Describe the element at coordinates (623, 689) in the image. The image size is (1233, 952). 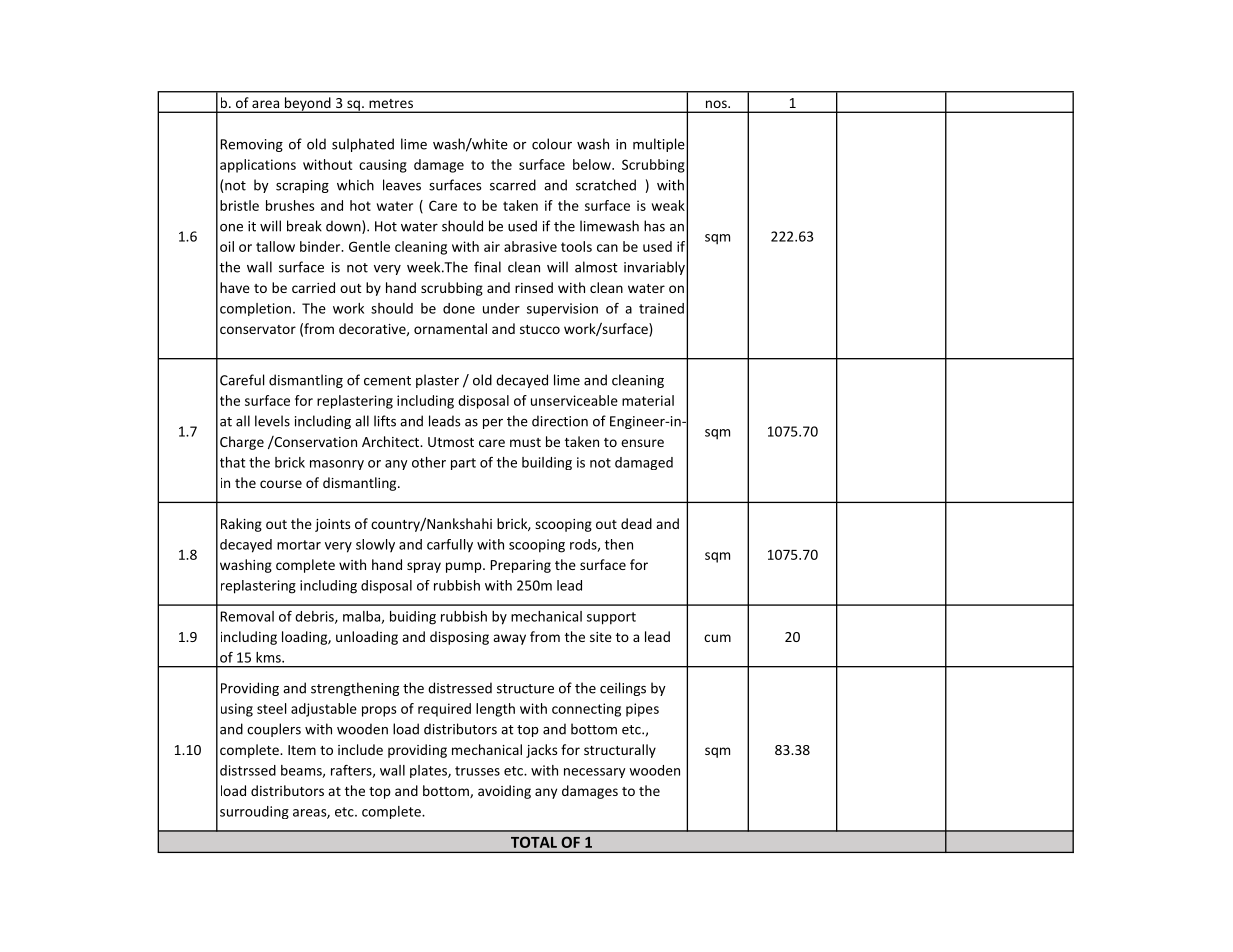
I see `ceilings` at that location.
